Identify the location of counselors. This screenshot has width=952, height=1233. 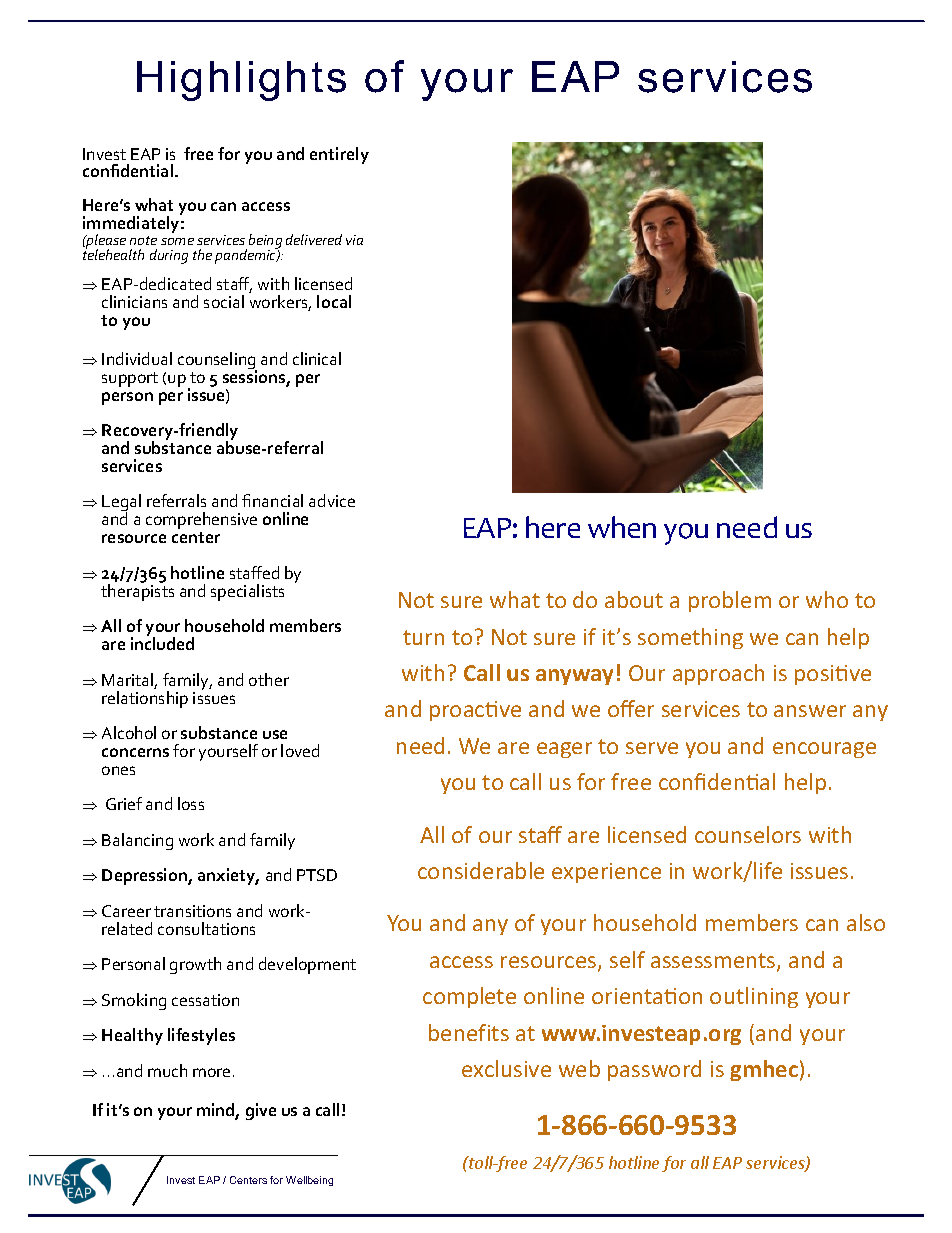
(748, 834).
